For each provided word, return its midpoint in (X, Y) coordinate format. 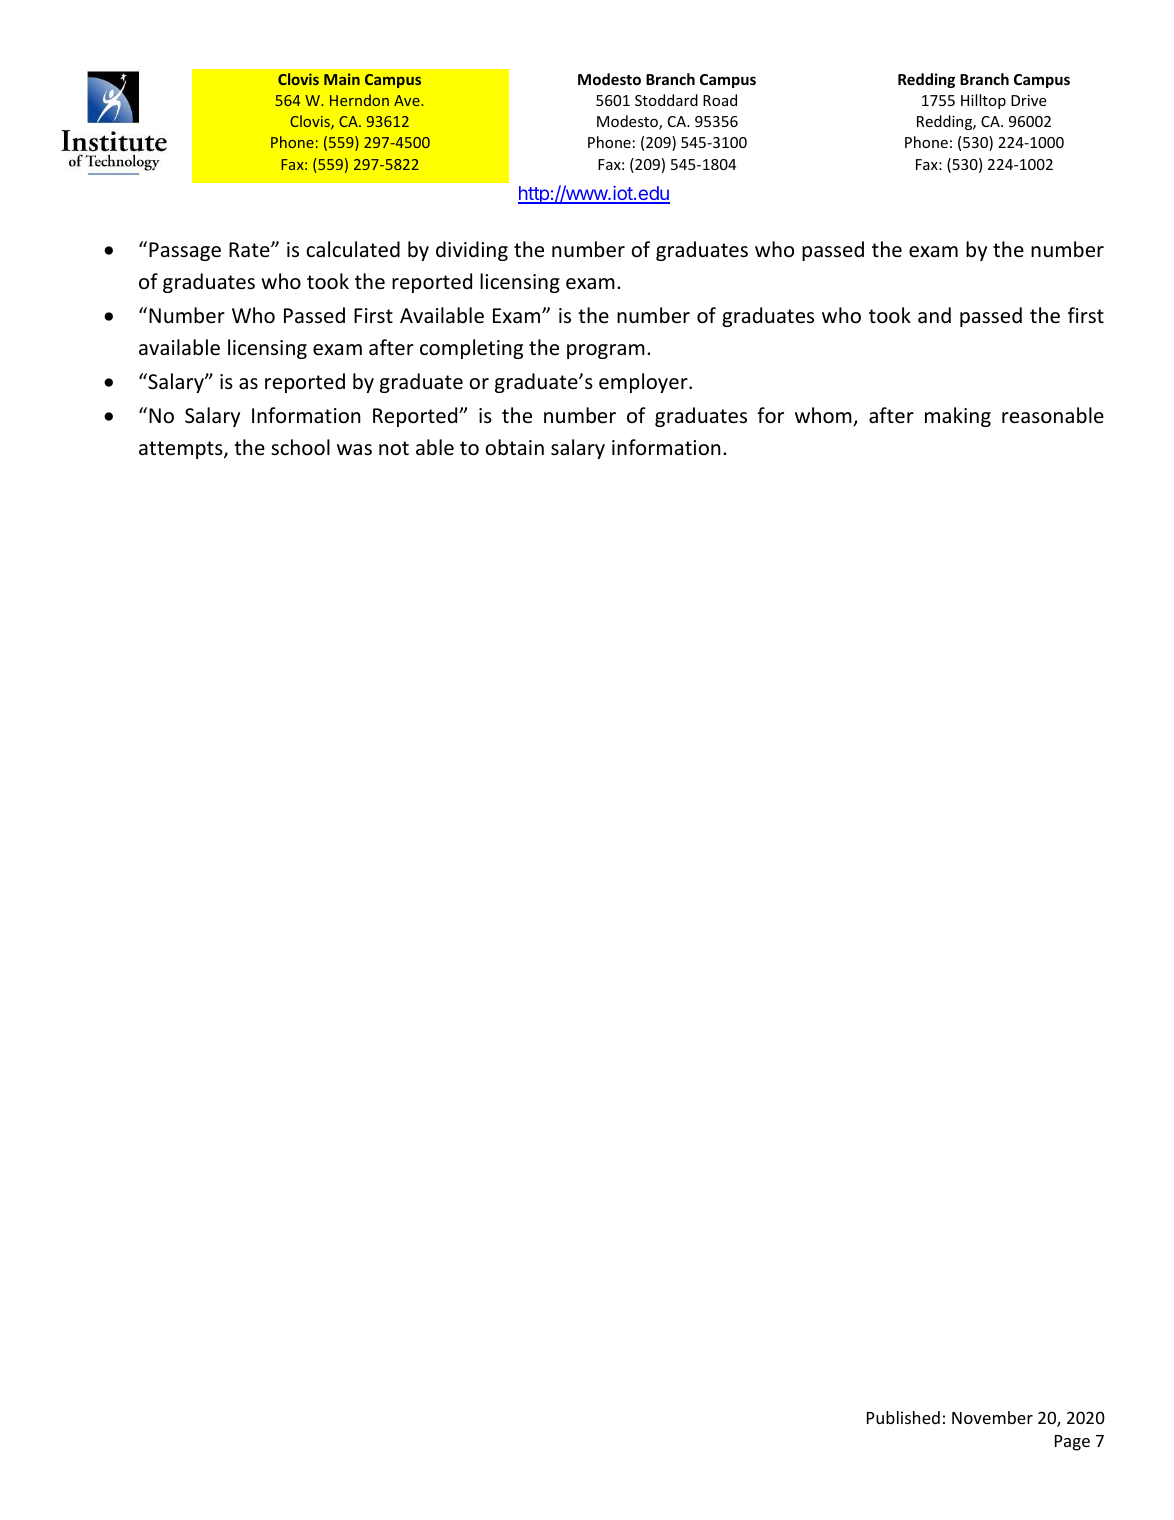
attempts (182, 450)
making (958, 417)
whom (824, 416)
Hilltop (983, 101)
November (992, 1417)
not (394, 448)
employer (644, 383)
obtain (514, 447)
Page (1072, 1443)
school (300, 447)
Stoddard (666, 100)
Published (903, 1417)
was (354, 449)
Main (342, 79)
